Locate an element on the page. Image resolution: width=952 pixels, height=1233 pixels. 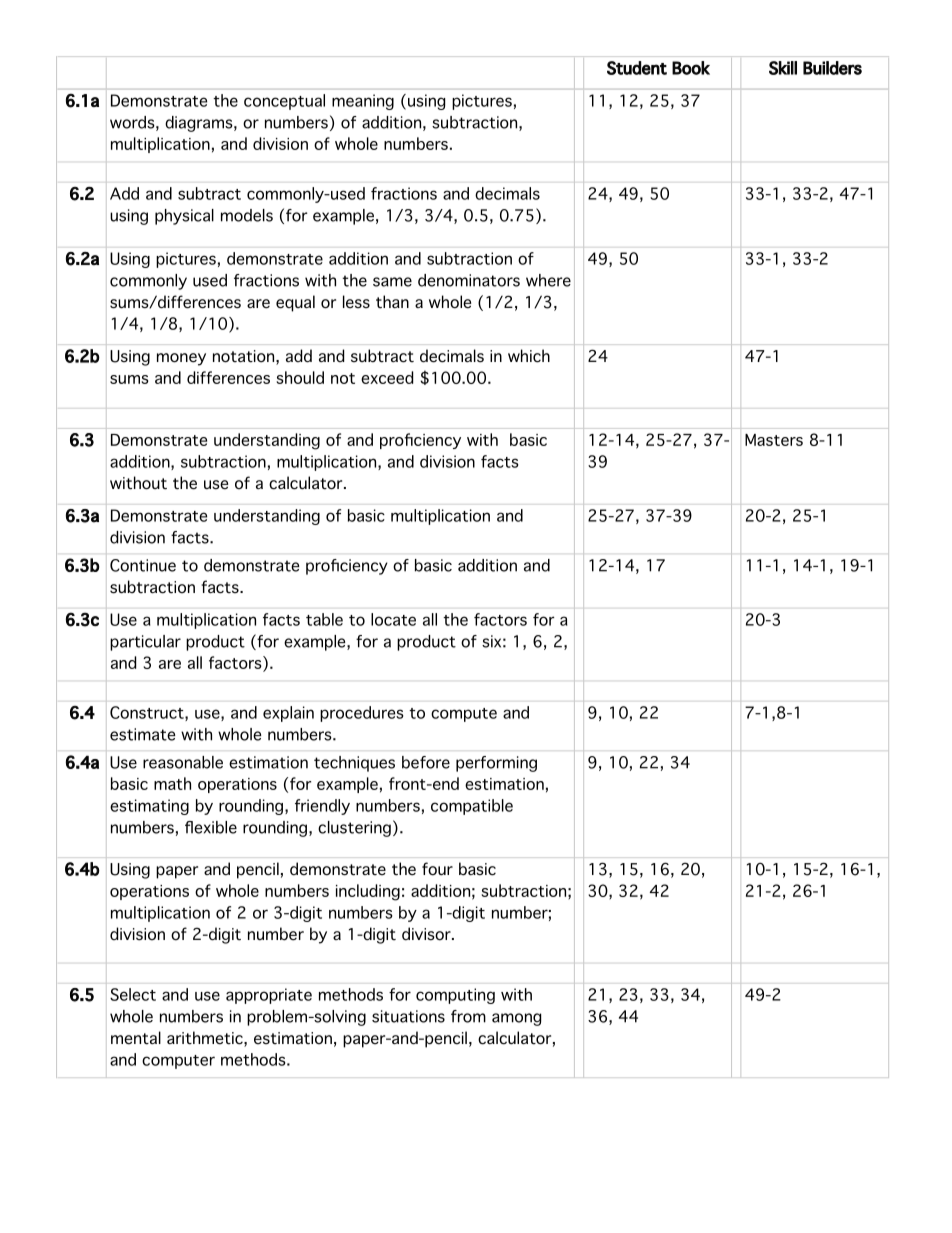
appropriate is located at coordinates (269, 996).
